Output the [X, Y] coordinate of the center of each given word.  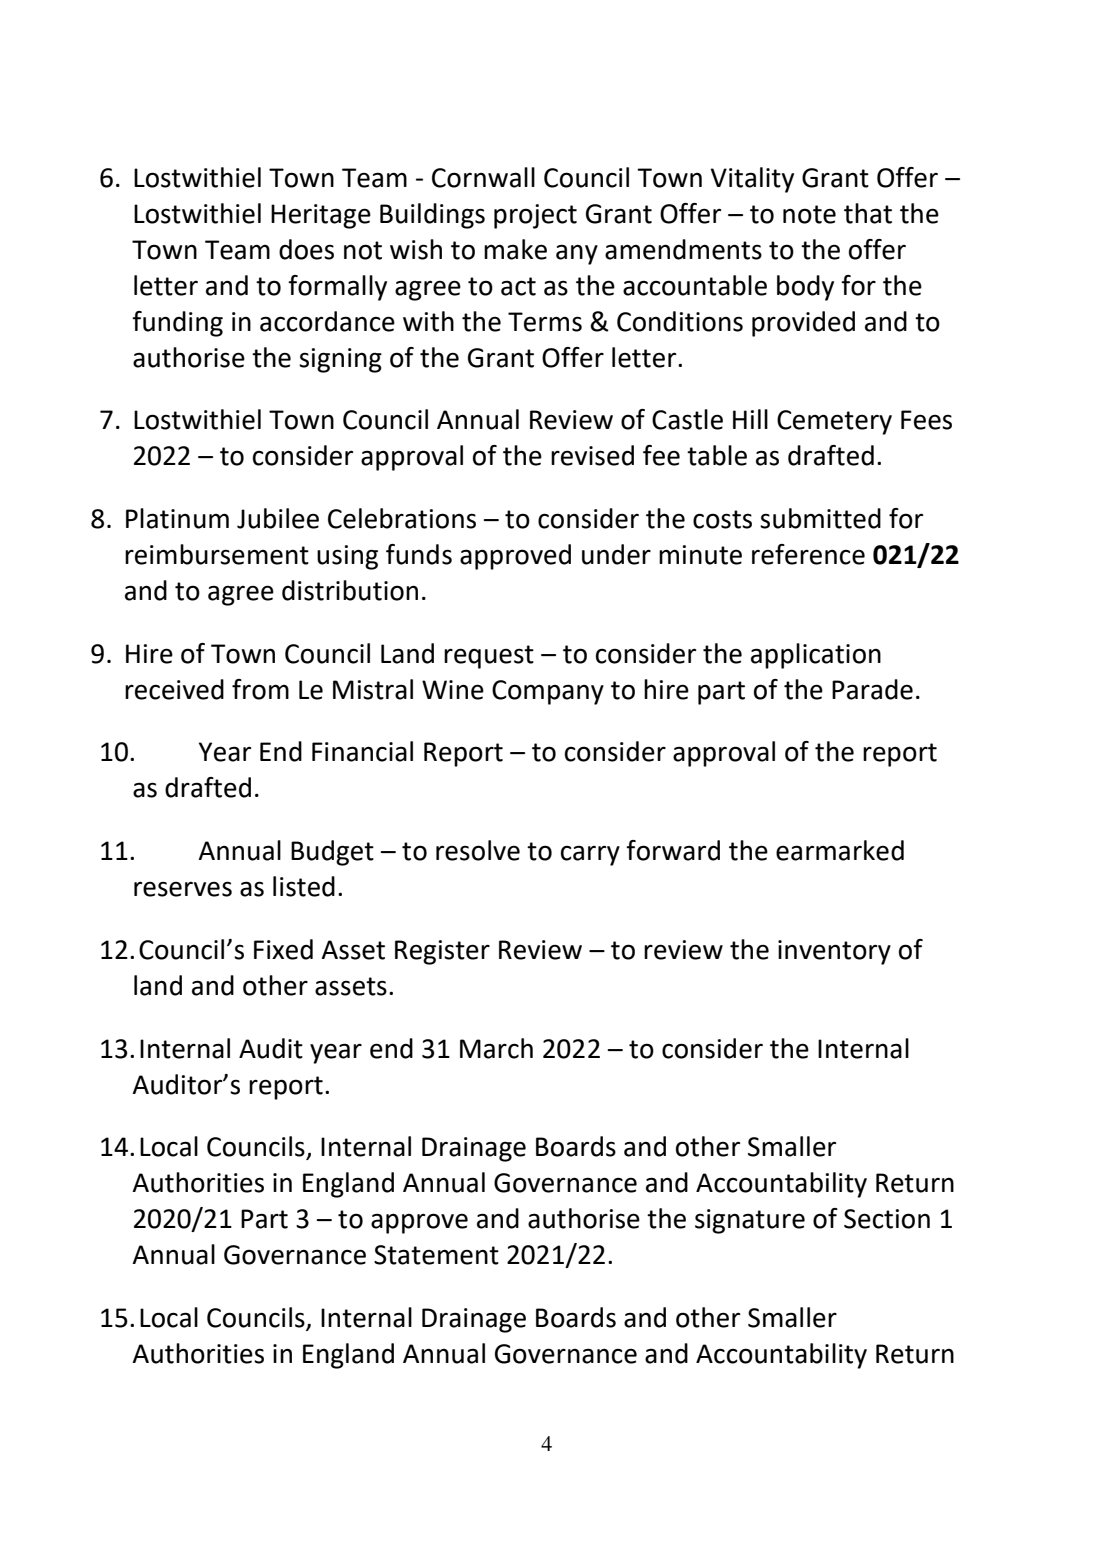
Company [548, 692]
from [260, 689]
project [535, 216]
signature [750, 1221]
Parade [872, 689]
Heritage [321, 216]
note [809, 214]
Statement [436, 1255]
